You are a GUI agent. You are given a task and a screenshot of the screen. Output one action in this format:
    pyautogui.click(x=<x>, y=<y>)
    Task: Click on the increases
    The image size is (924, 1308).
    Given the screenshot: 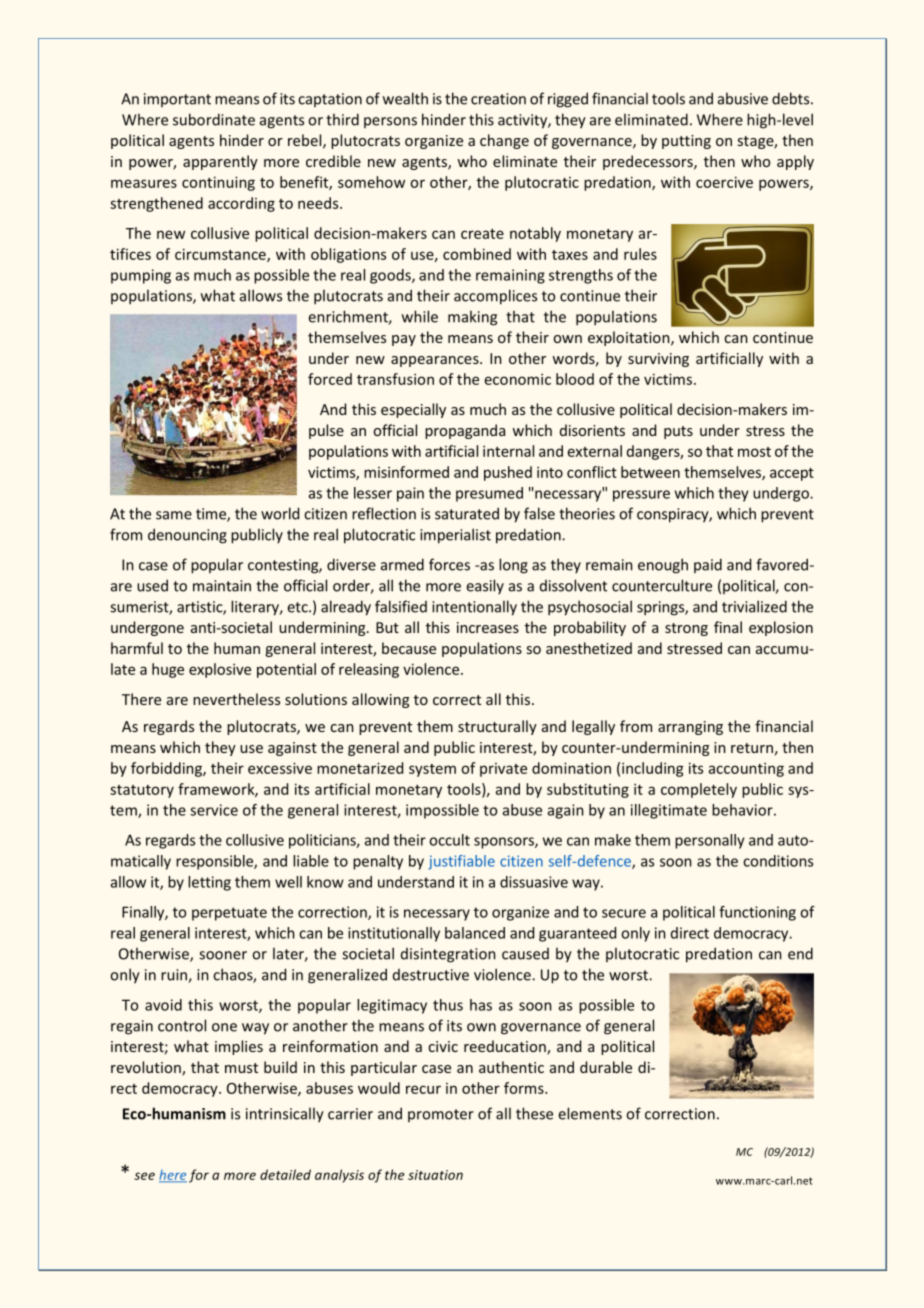 What is the action you would take?
    pyautogui.click(x=488, y=627)
